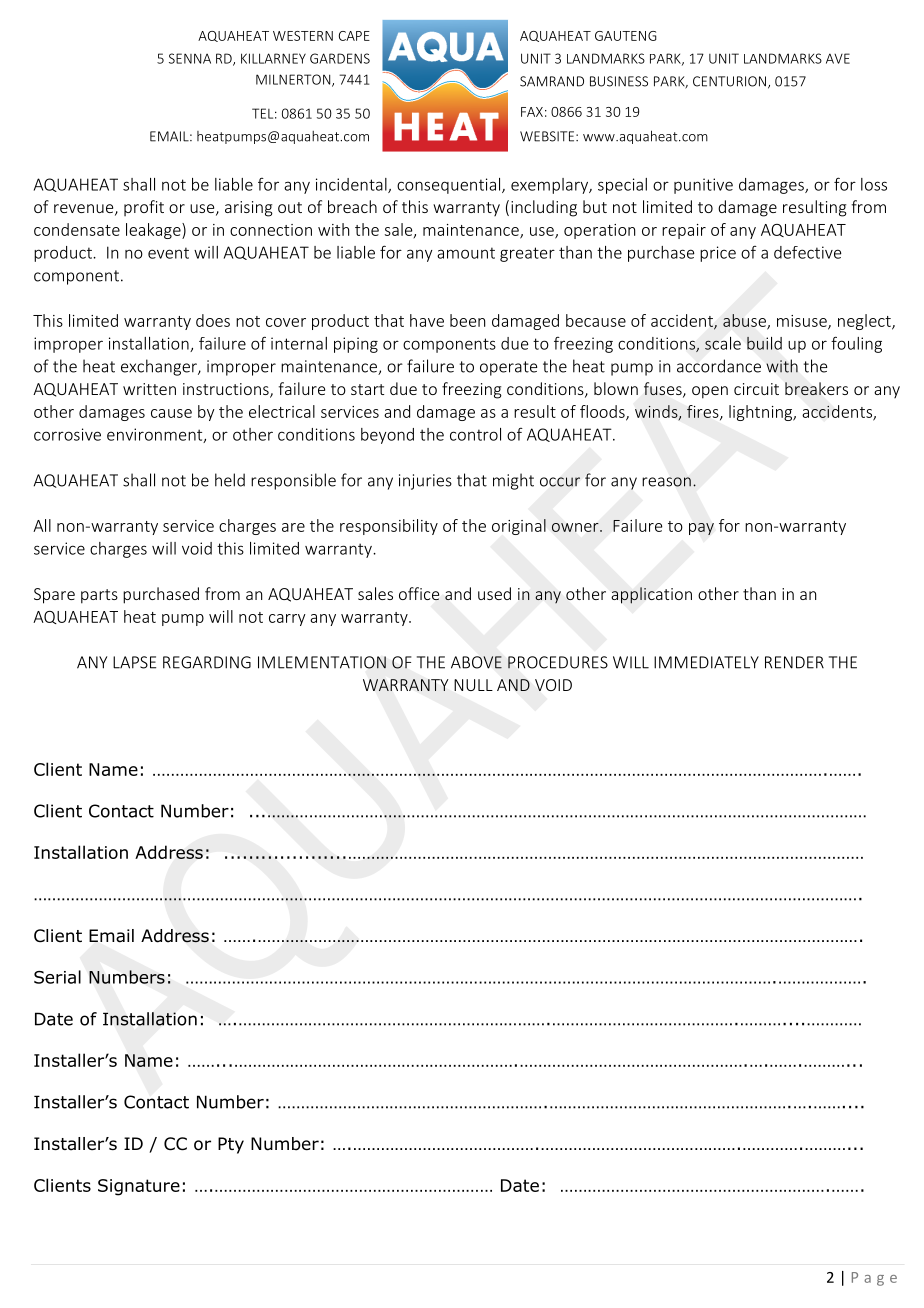  Describe the element at coordinates (532, 112) in the screenshot. I see `FAX` at that location.
